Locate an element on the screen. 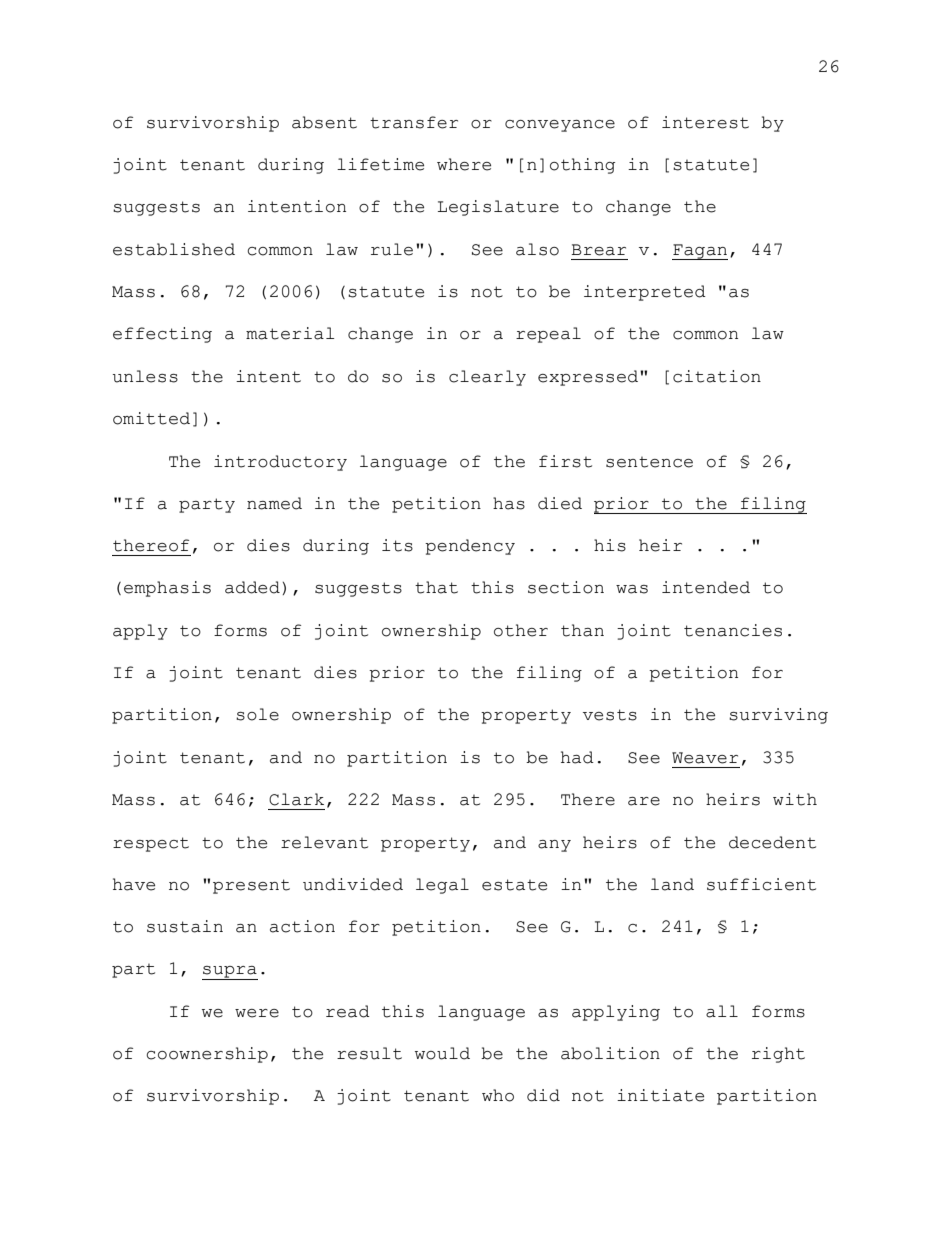 This screenshot has width=952, height=1233. interest is located at coordinates (705, 122).
